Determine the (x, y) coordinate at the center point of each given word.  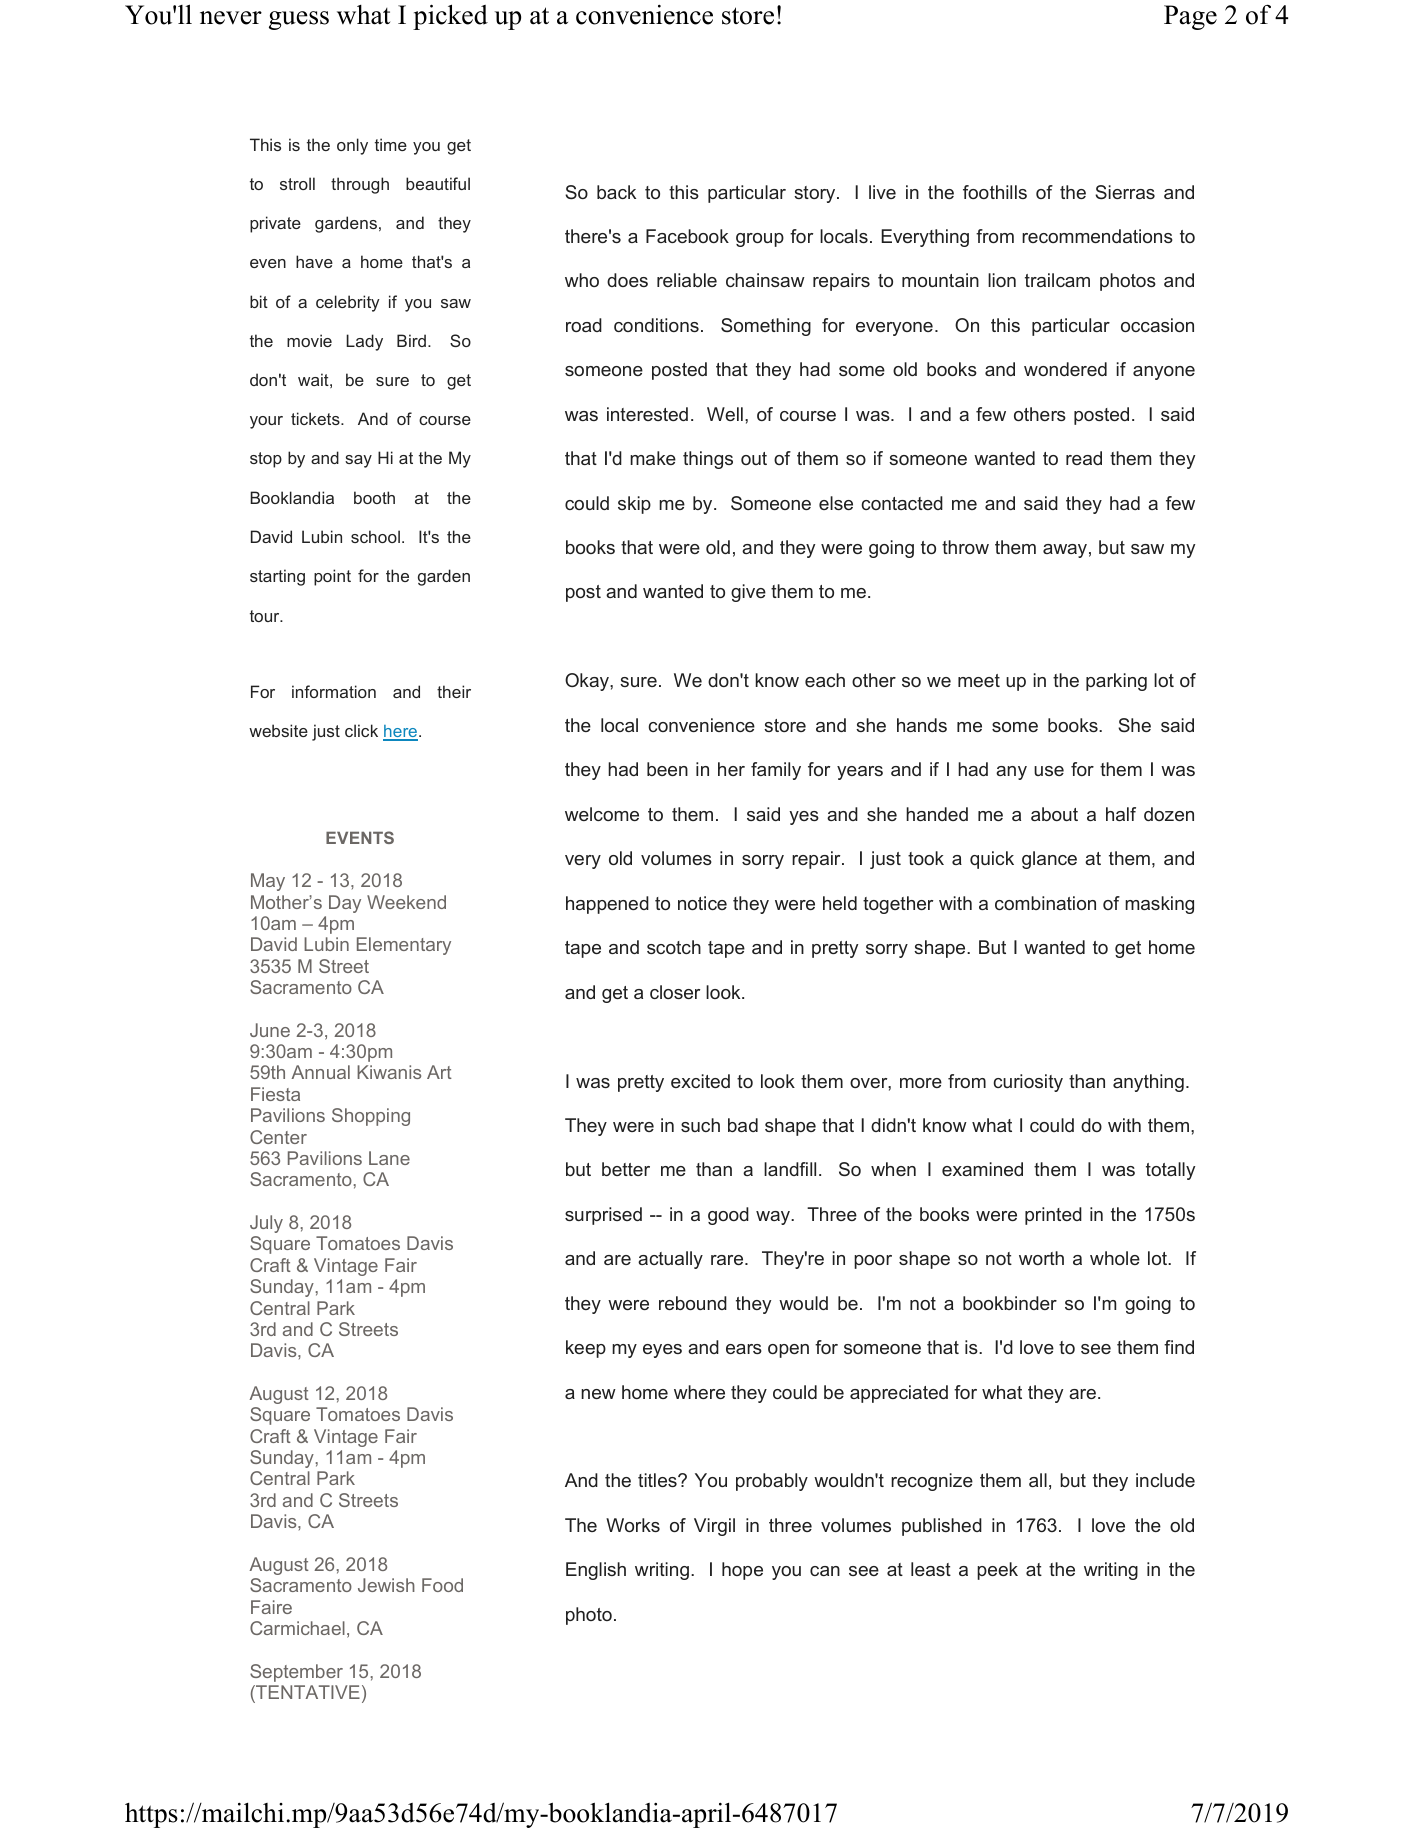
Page (1190, 17)
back (616, 192)
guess (299, 20)
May (268, 882)
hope (742, 1571)
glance (1049, 860)
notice (702, 903)
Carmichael (297, 1628)
